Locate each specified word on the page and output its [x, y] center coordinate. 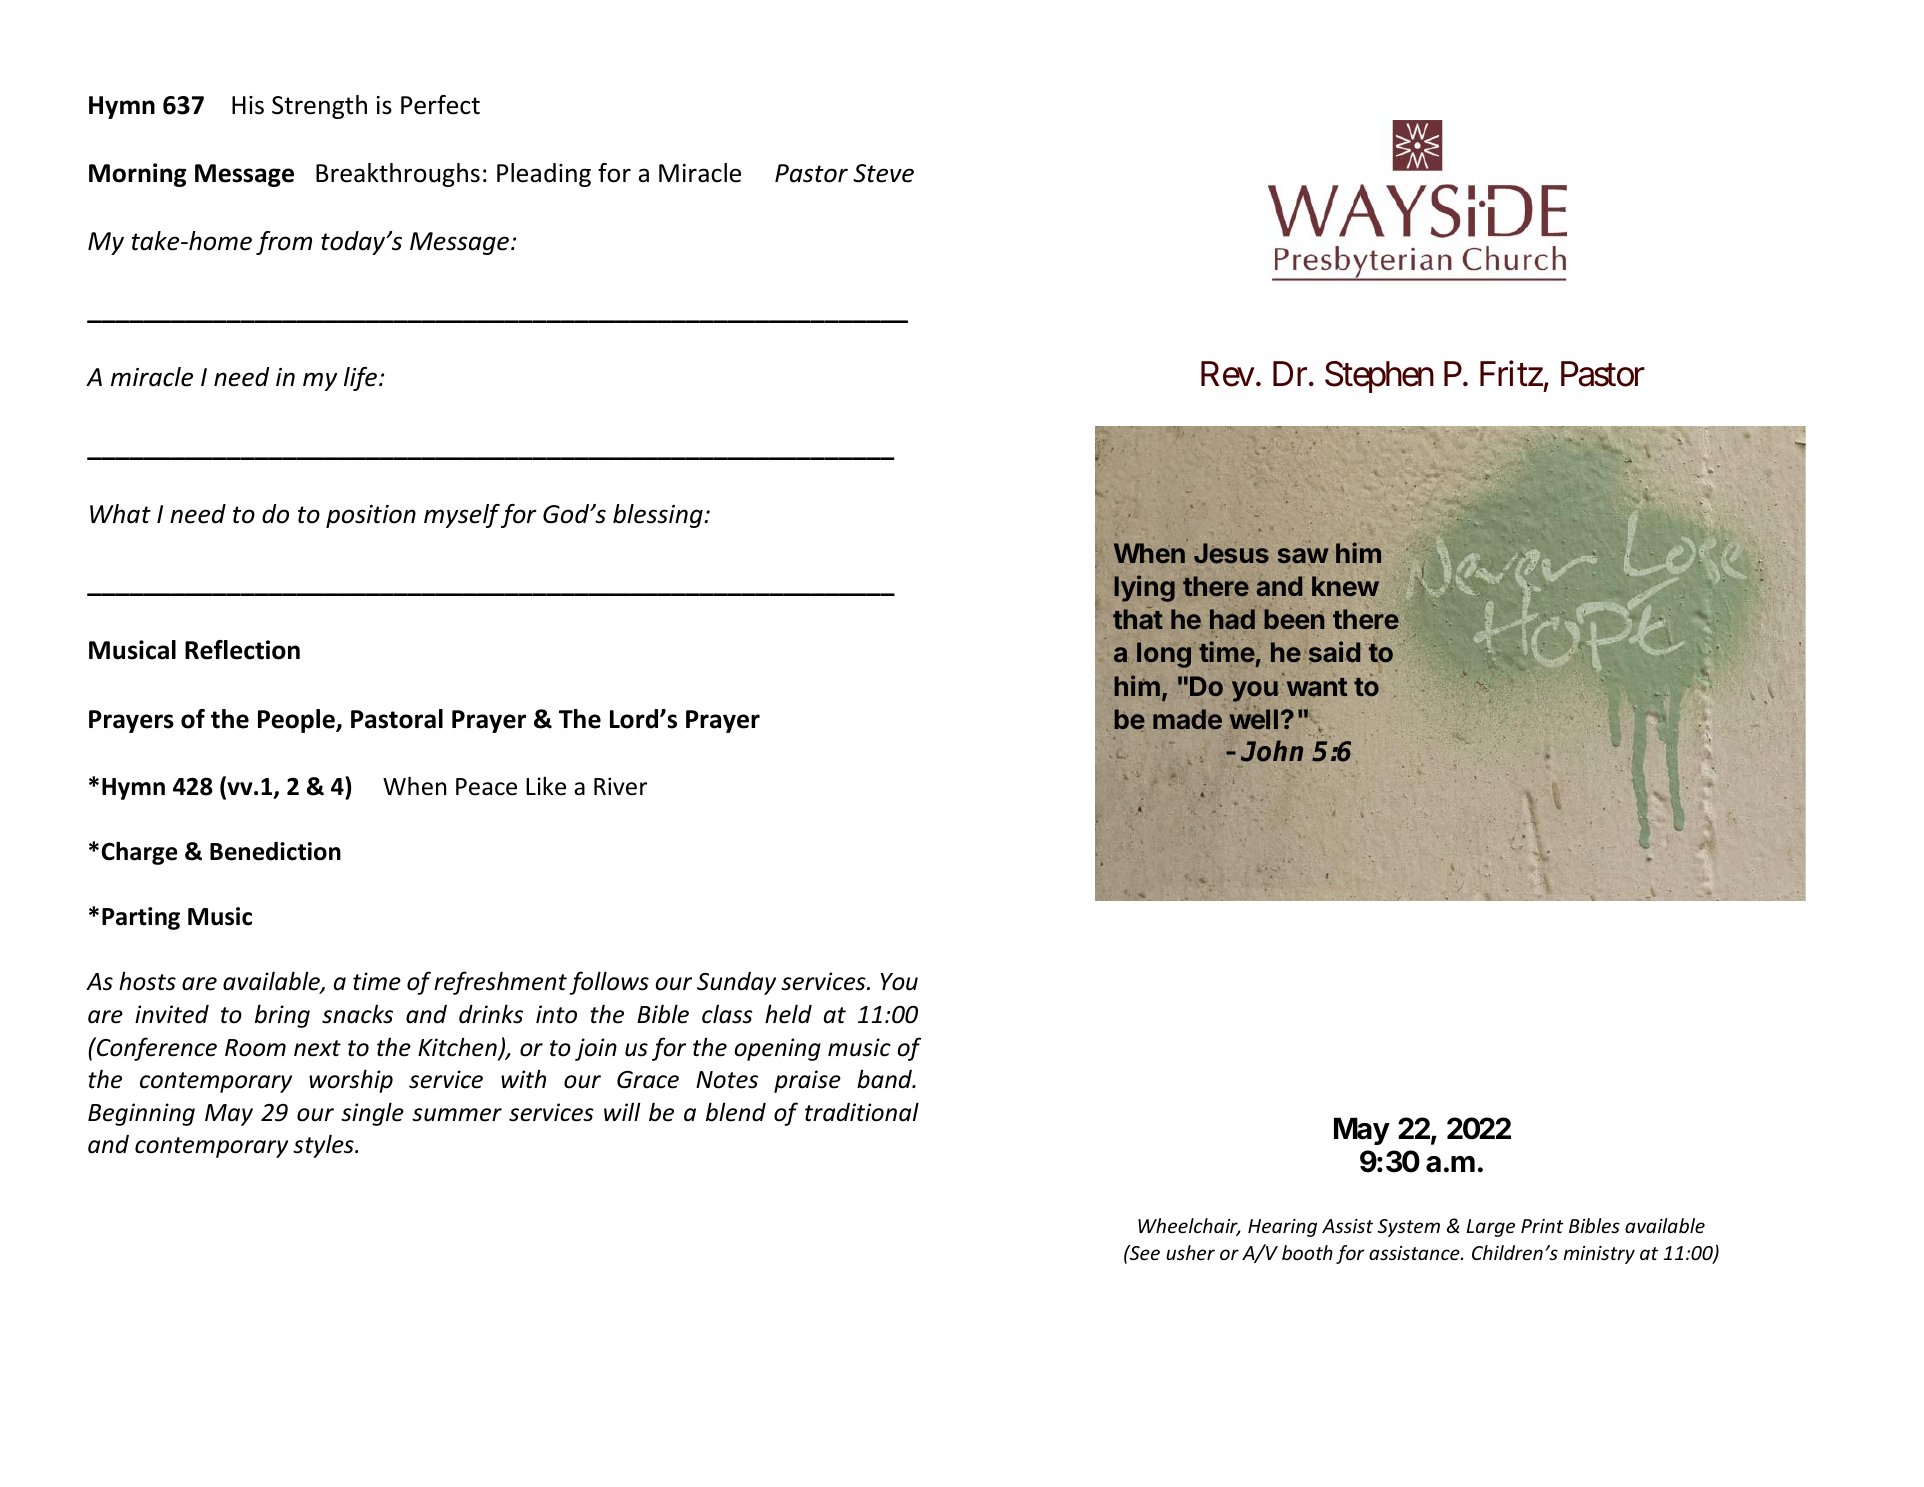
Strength [319, 107]
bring [282, 1016]
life [362, 379]
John [1272, 751]
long [1164, 655]
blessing [658, 516]
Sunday [736, 983]
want [1317, 687]
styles [324, 1146]
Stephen [1379, 377]
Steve [883, 173]
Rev [1228, 374]
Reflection [242, 650]
